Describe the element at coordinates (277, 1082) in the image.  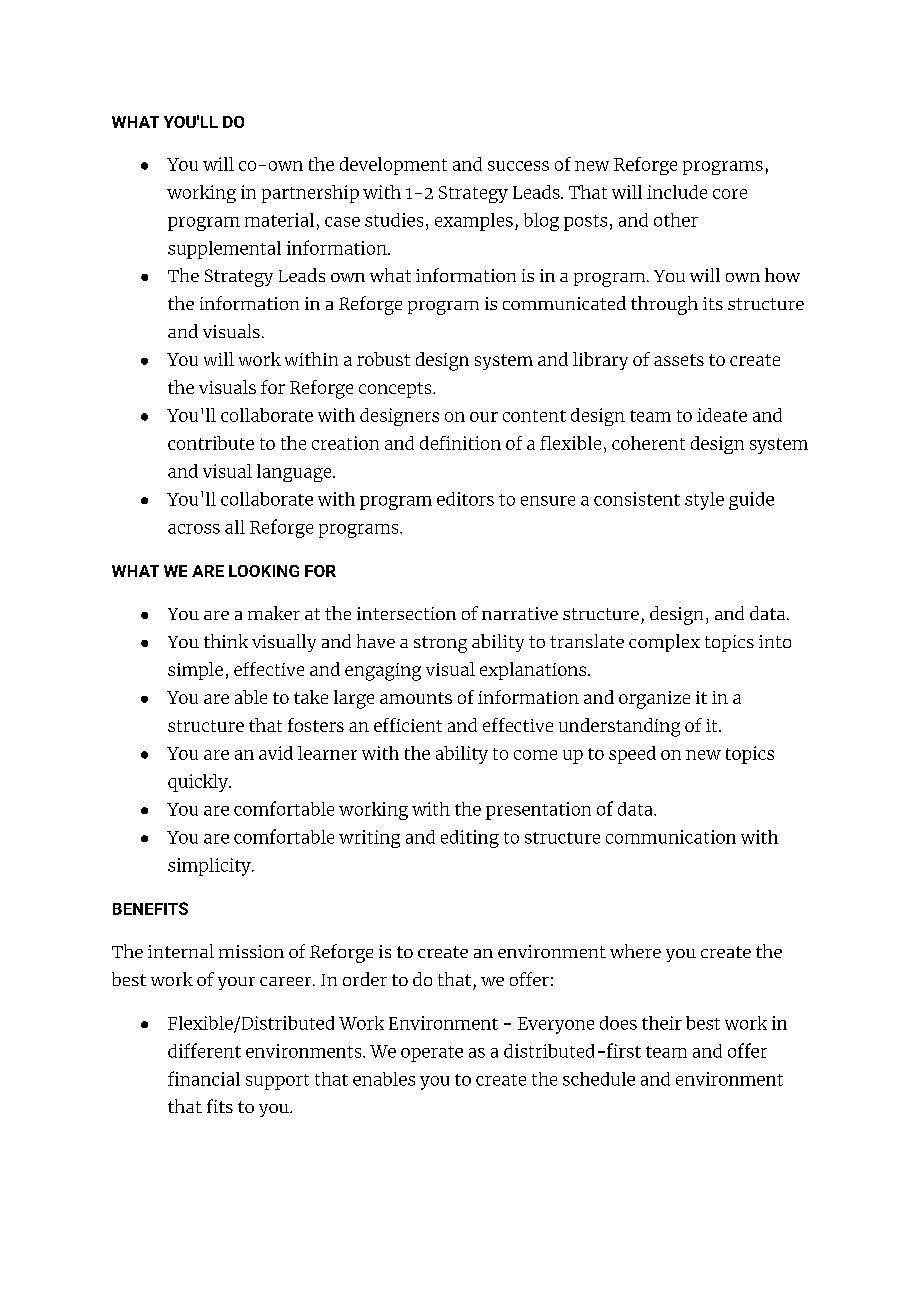
I see `support` at that location.
